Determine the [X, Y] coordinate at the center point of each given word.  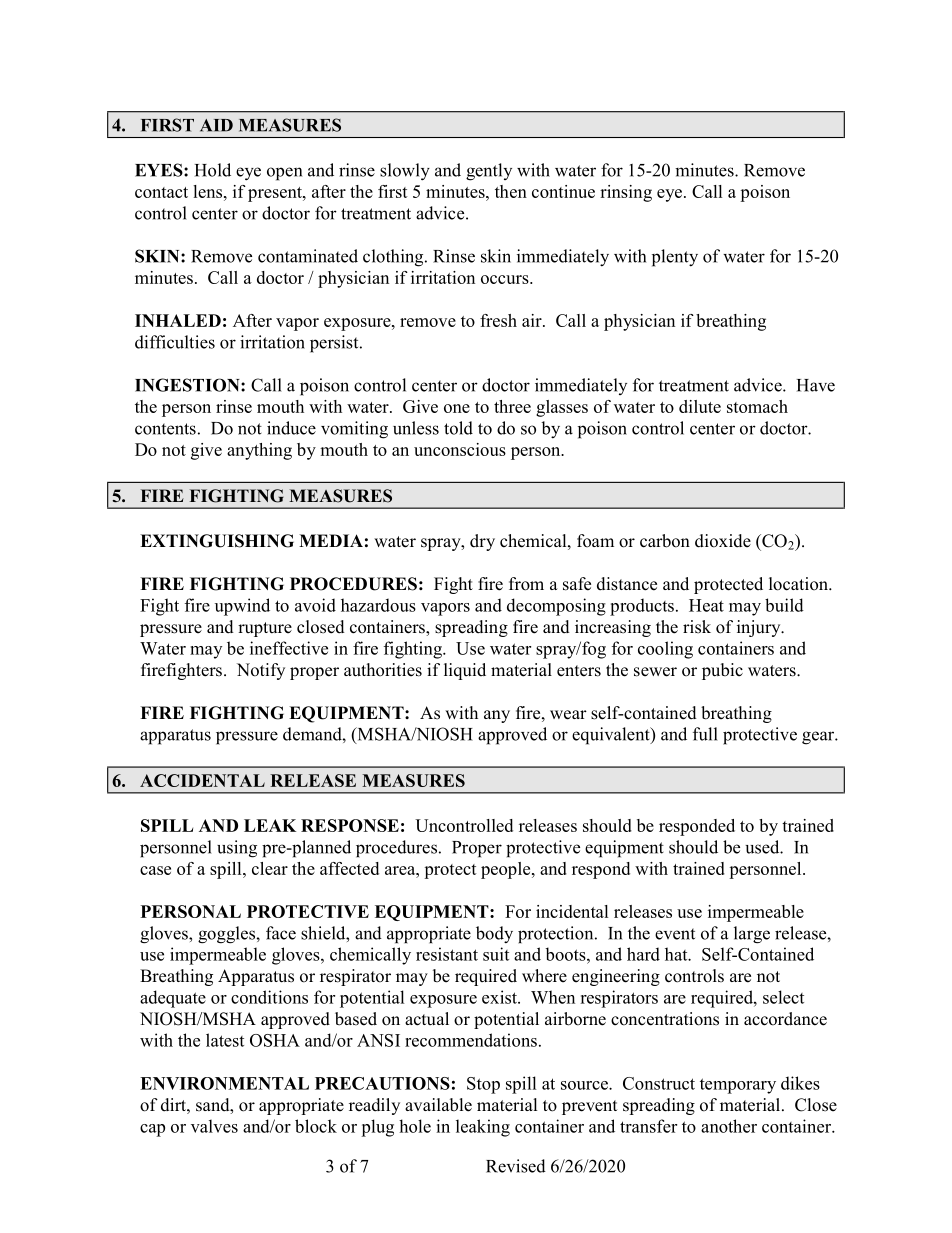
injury [760, 628]
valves [214, 1126]
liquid [465, 671]
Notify [261, 671]
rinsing [626, 193]
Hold [213, 170]
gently [489, 172]
